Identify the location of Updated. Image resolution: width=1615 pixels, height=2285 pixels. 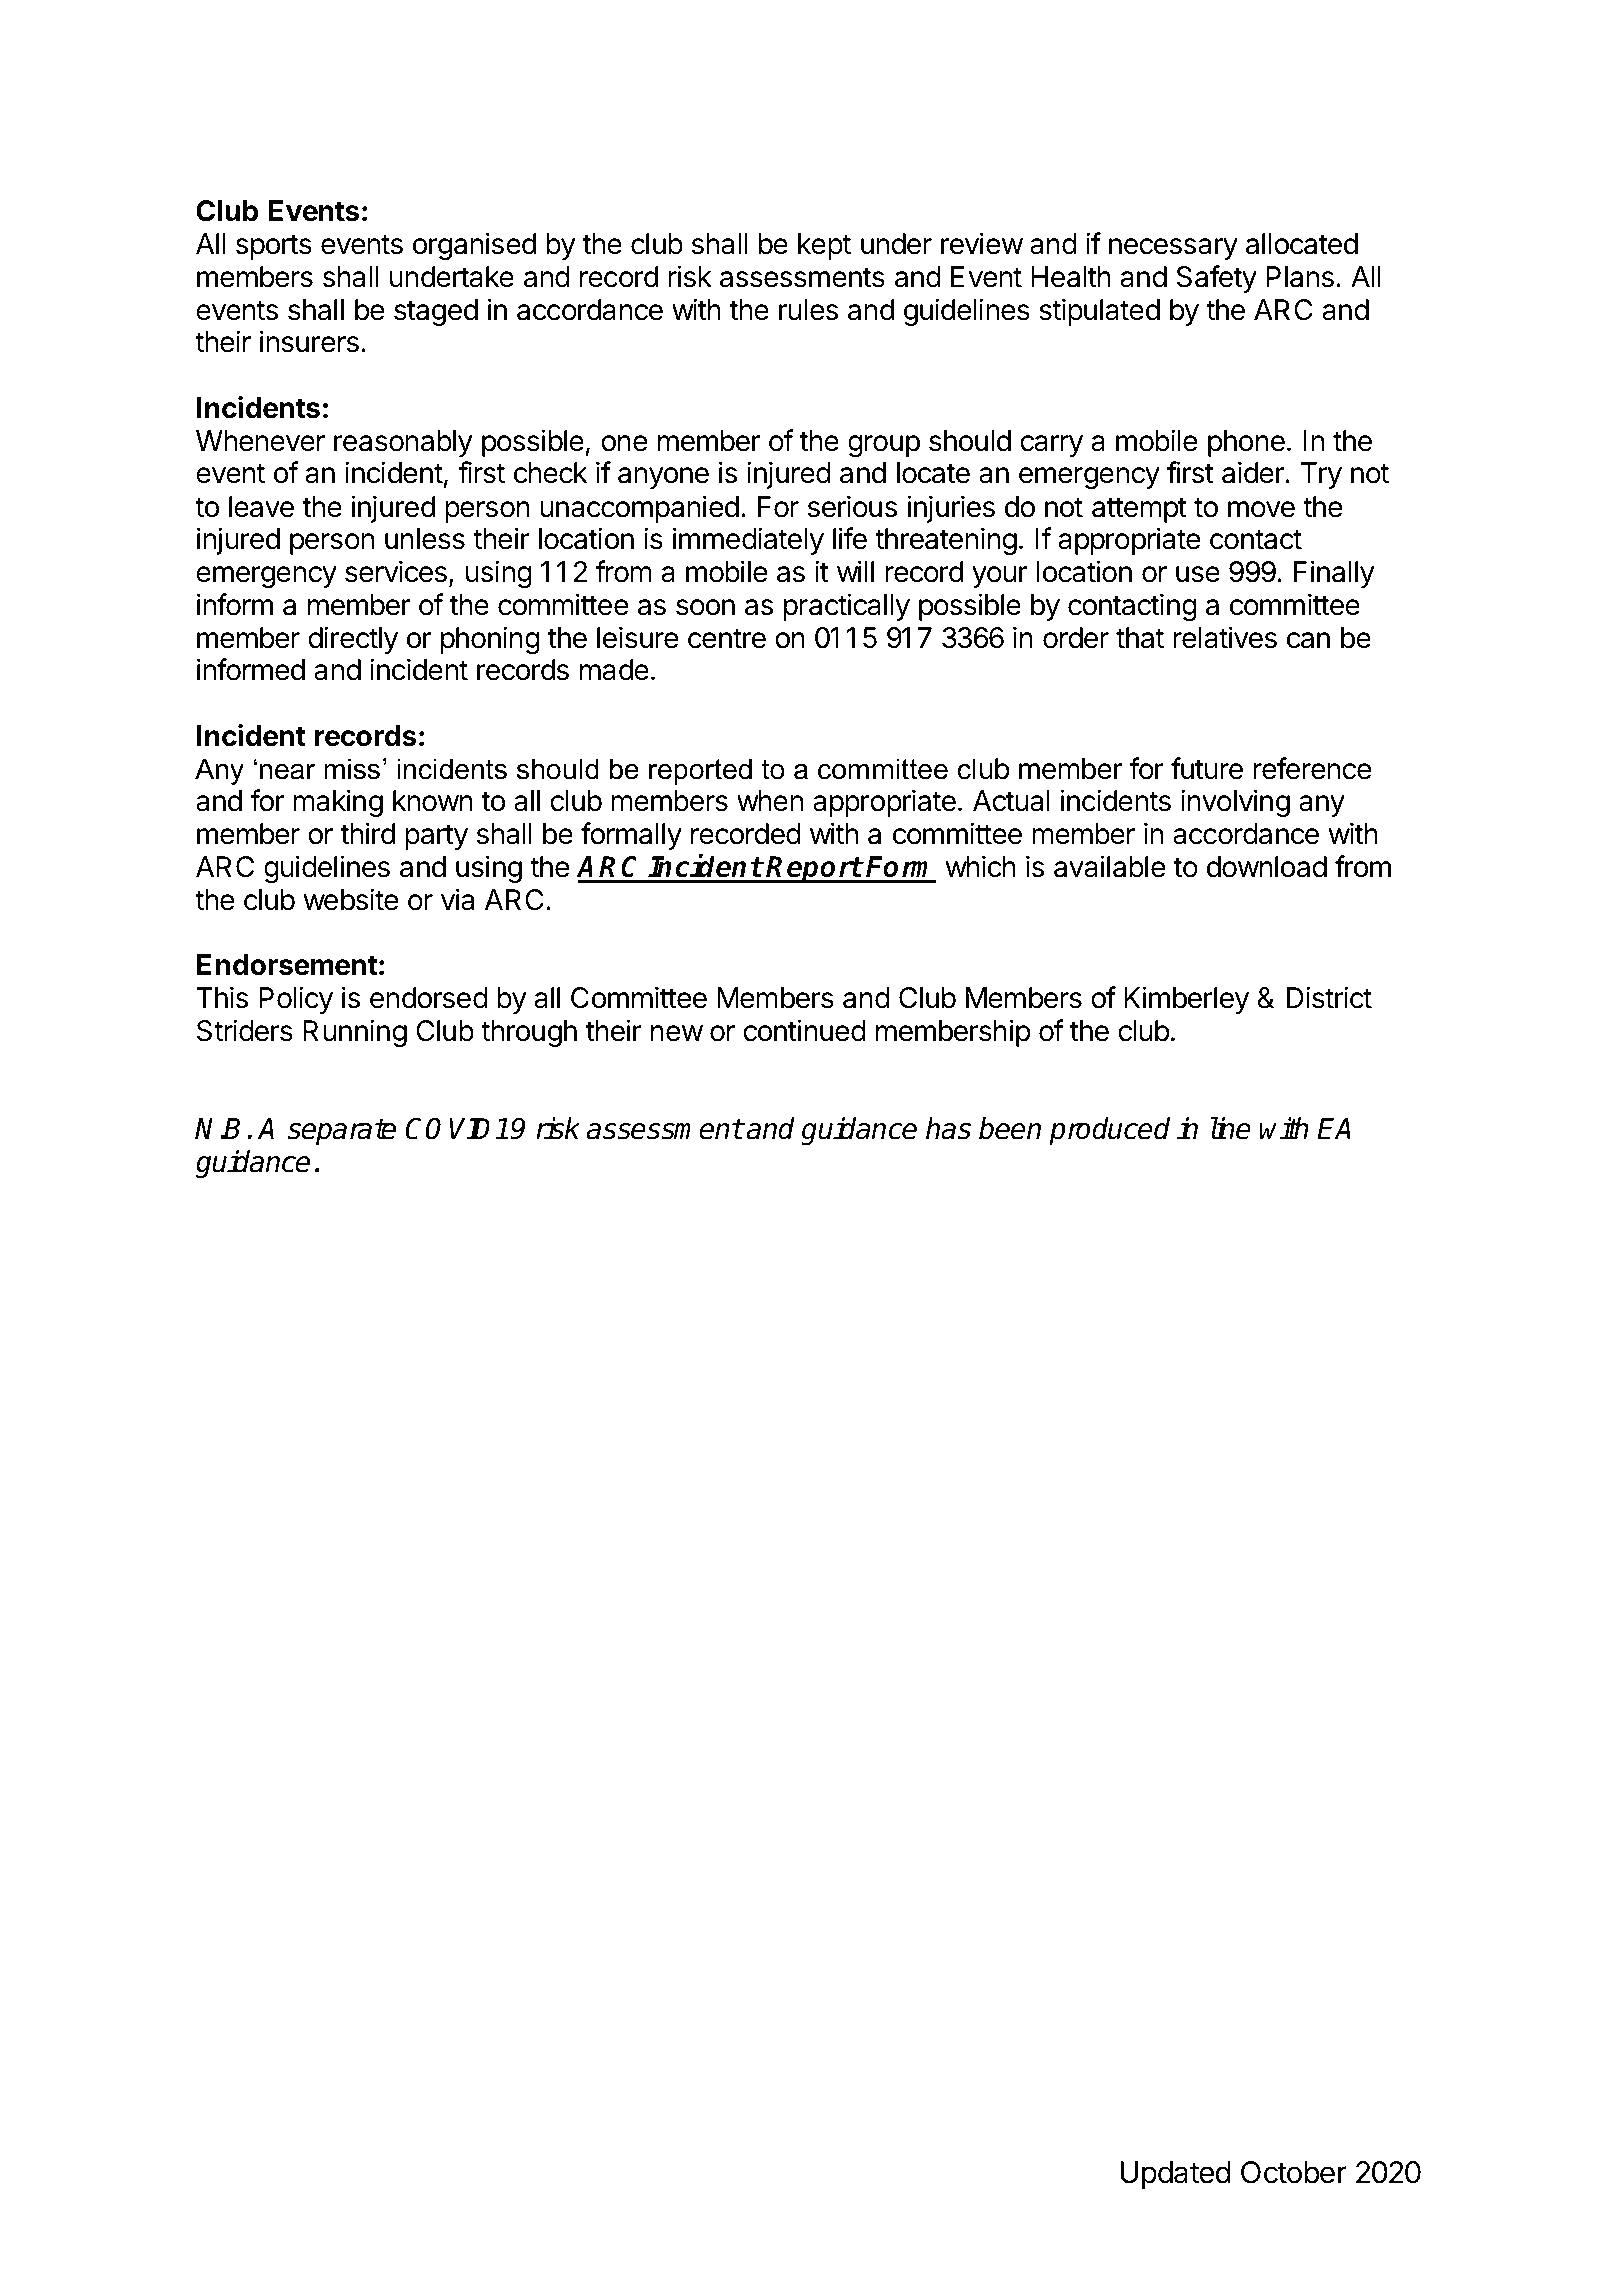
(1176, 2175).
